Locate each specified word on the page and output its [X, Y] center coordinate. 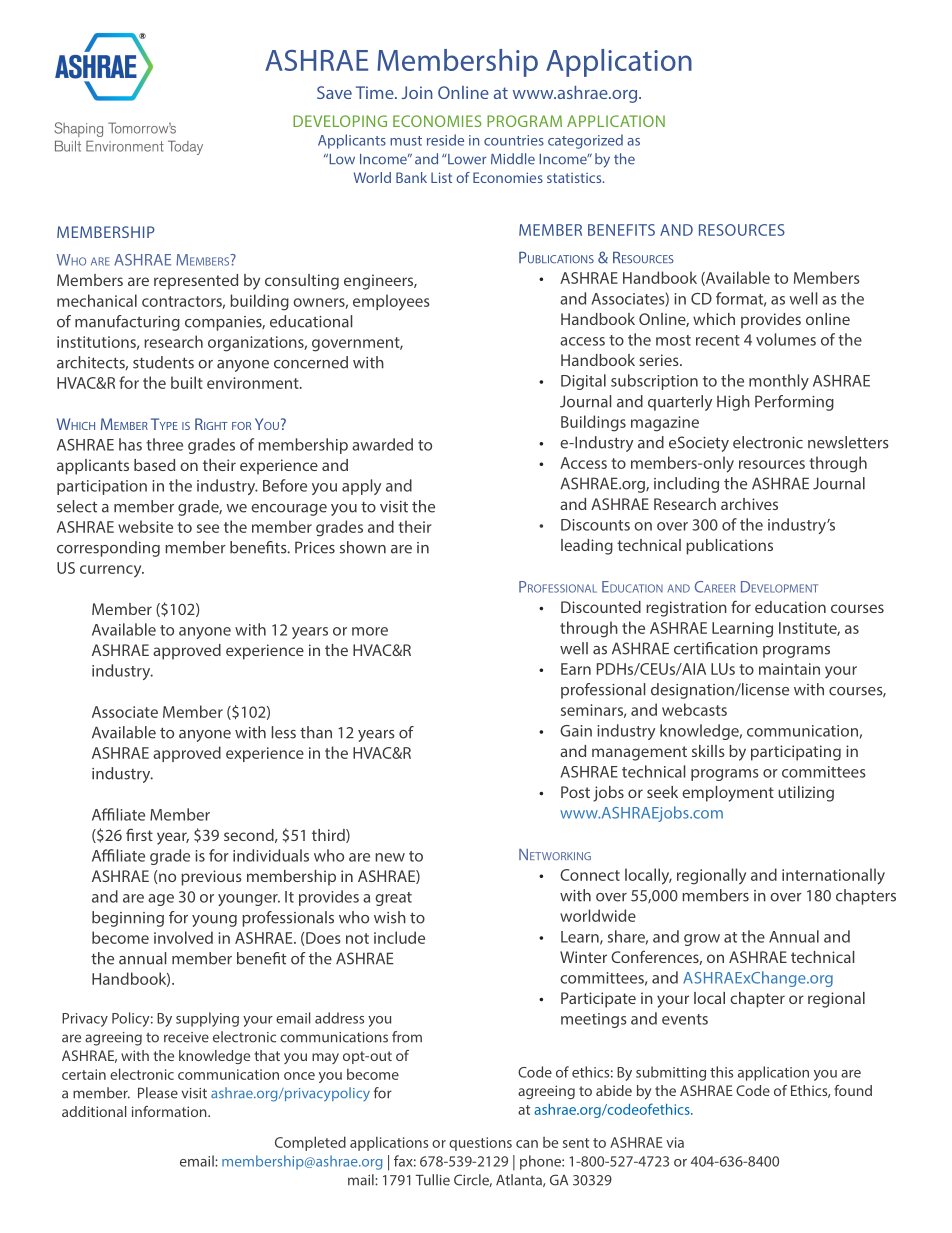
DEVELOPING [340, 121]
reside [445, 140]
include [399, 937]
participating [796, 753]
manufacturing [127, 323]
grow [702, 940]
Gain [576, 731]
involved [183, 937]
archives [749, 504]
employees [391, 302]
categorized [585, 141]
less [284, 732]
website [145, 526]
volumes [786, 339]
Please [158, 1093]
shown [363, 547]
